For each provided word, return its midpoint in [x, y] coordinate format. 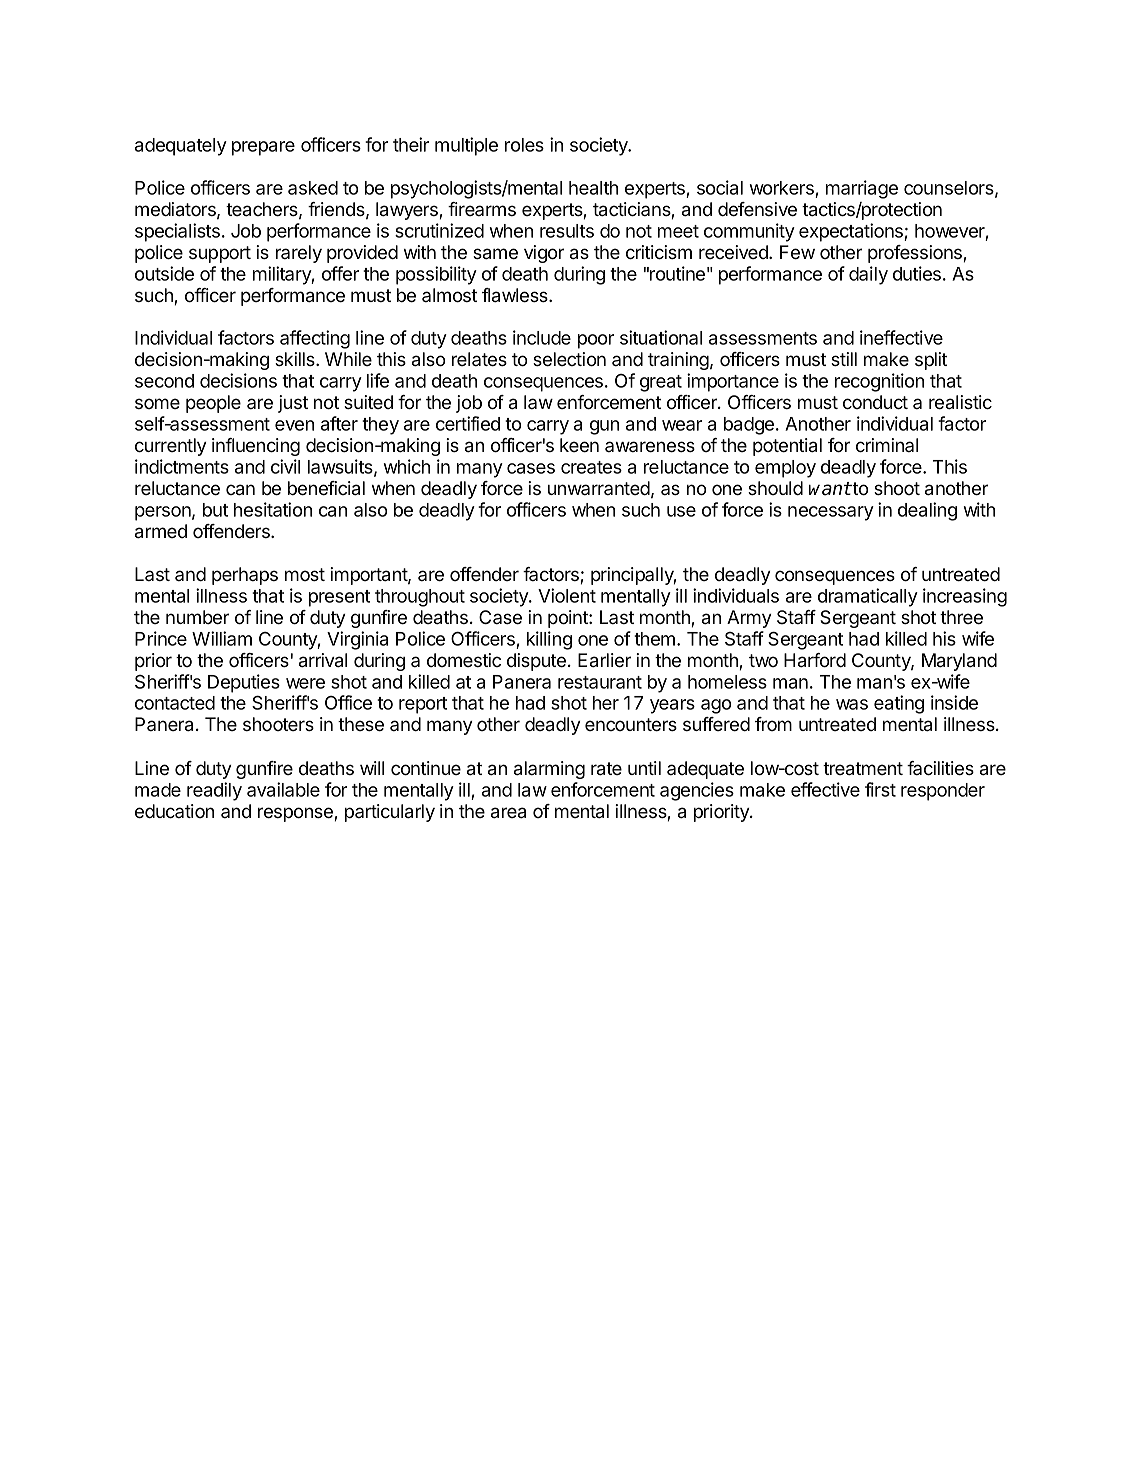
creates [591, 467]
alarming [549, 770]
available [283, 789]
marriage [862, 189]
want [830, 489]
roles [524, 145]
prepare [263, 148]
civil [285, 466]
